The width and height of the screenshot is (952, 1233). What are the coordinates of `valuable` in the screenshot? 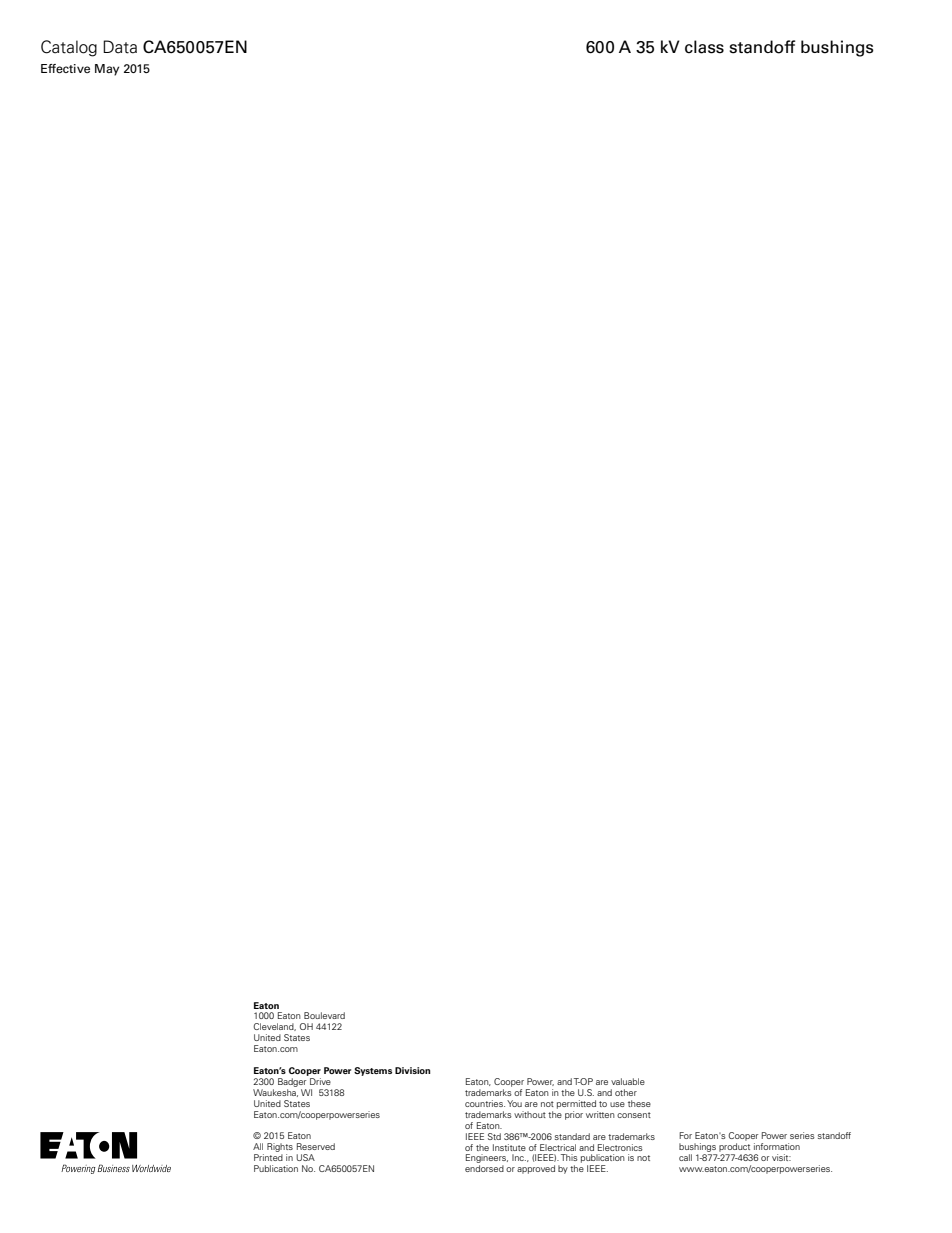 It's located at (628, 1081).
